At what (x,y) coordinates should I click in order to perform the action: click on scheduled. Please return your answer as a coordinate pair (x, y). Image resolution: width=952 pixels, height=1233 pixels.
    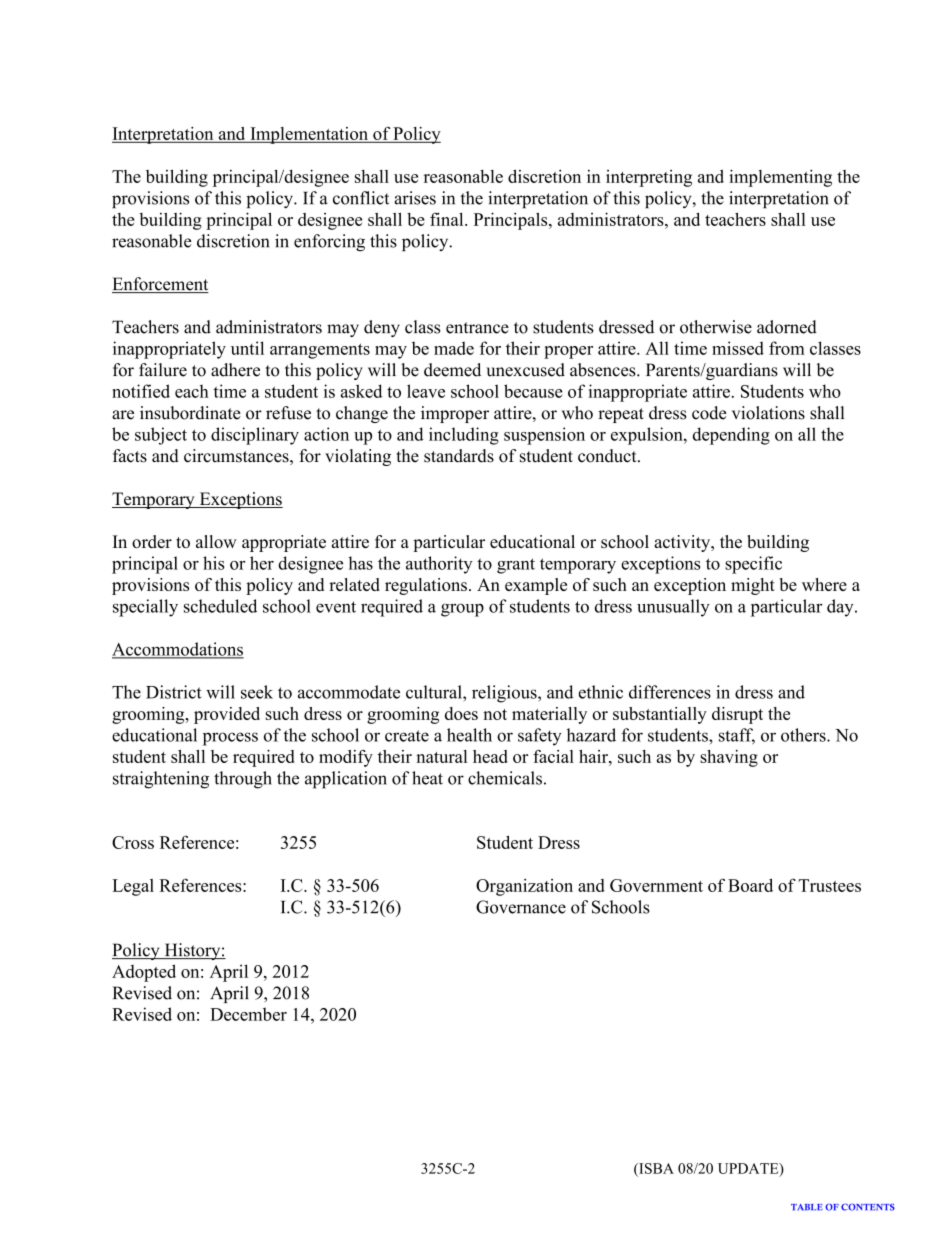
    Looking at the image, I should click on (220, 606).
